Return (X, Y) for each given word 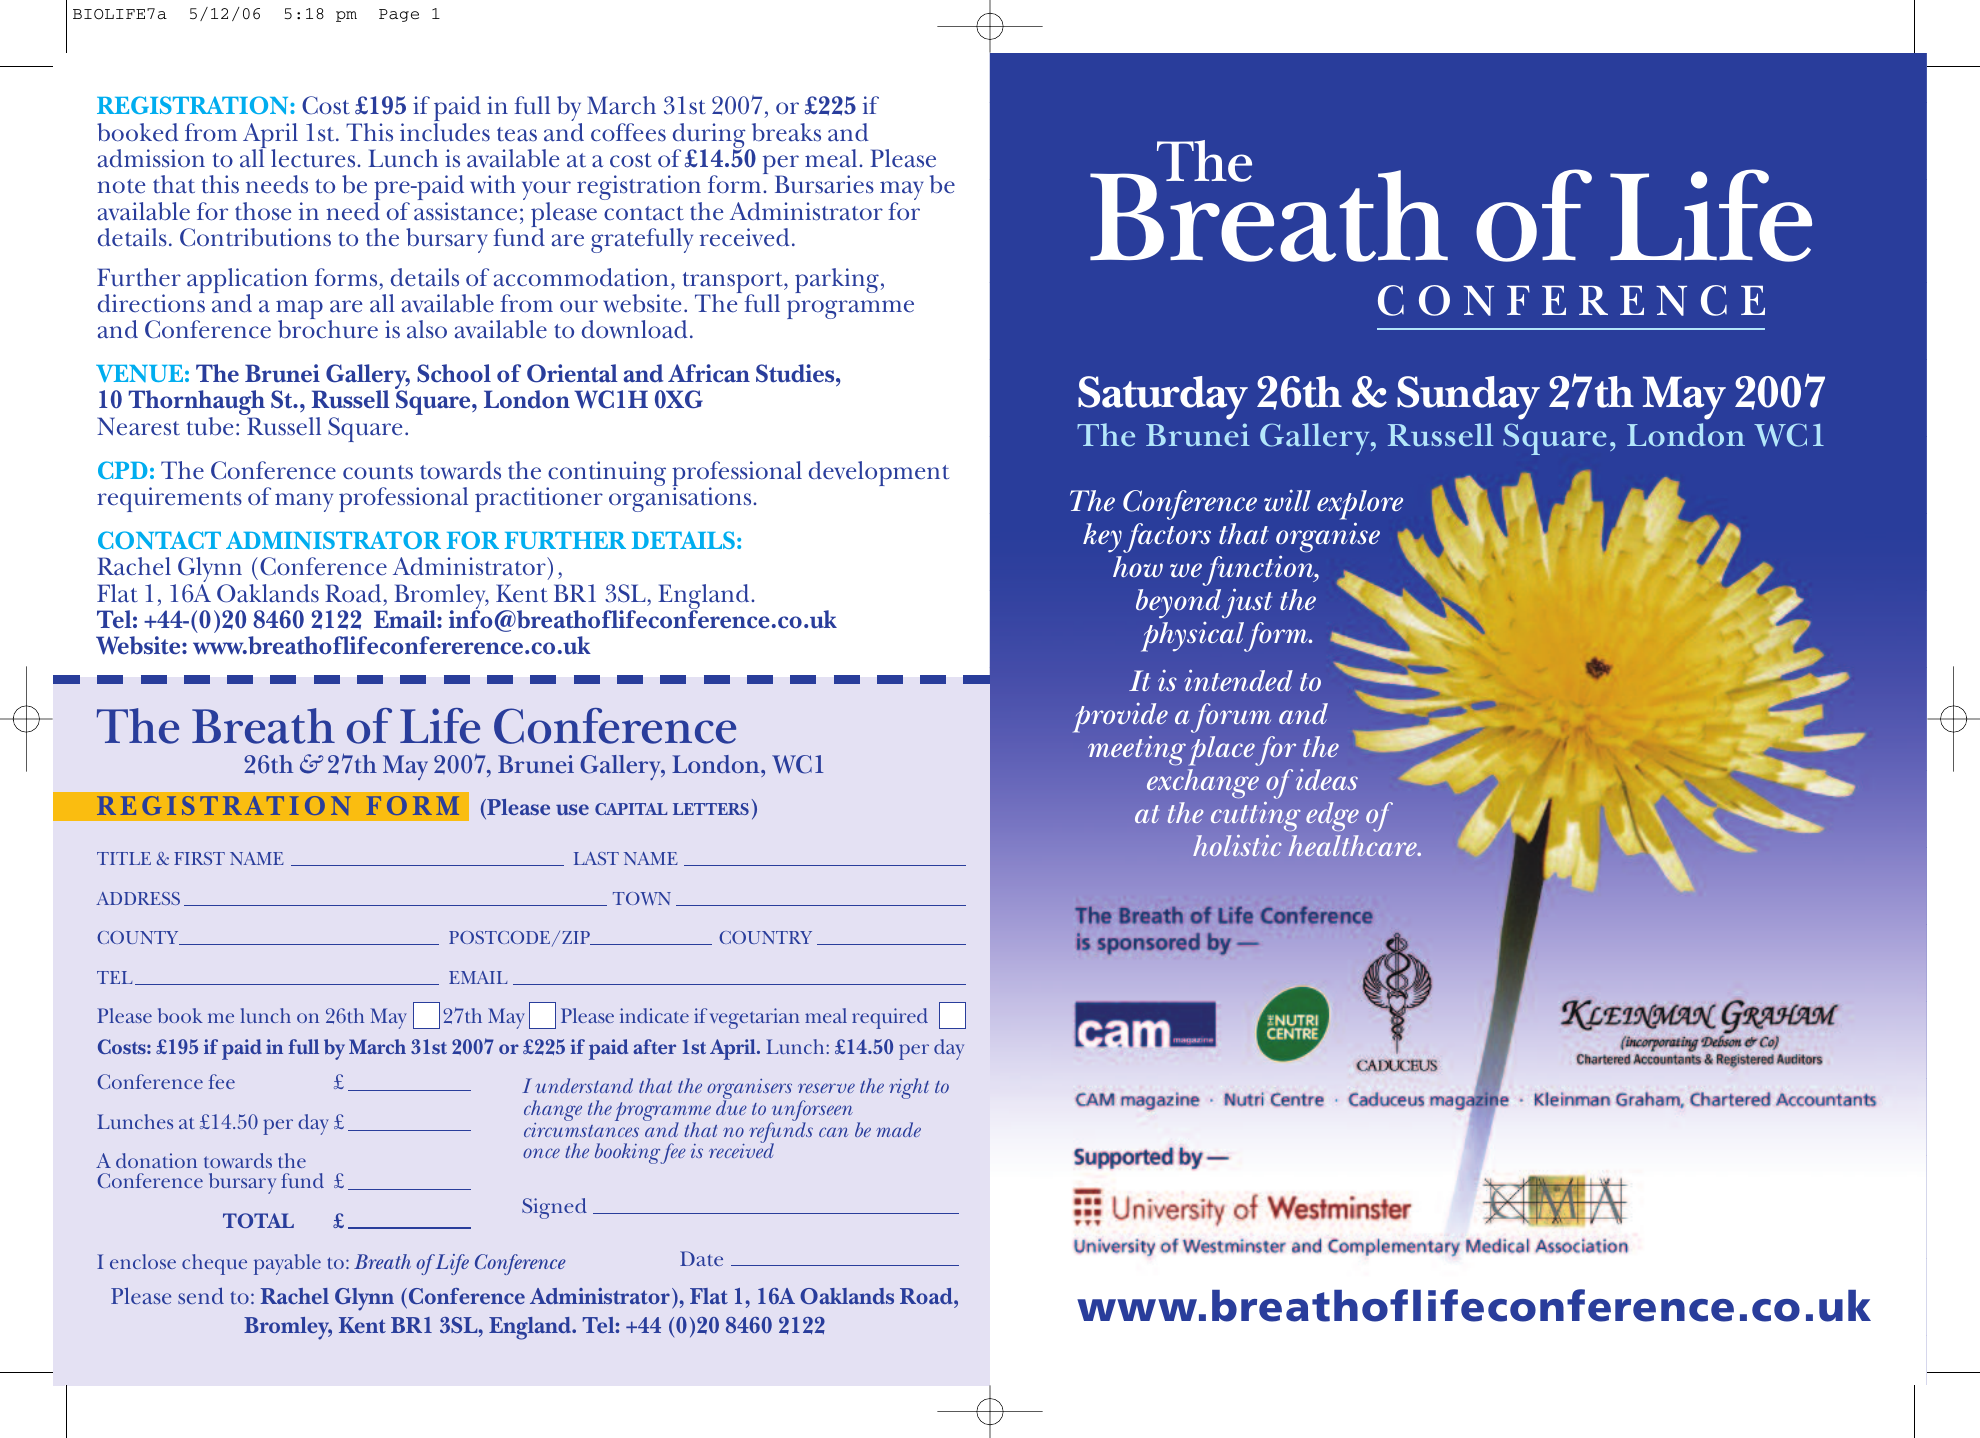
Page (399, 15)
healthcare (1354, 845)
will (1287, 500)
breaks (786, 132)
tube (210, 426)
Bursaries (824, 184)
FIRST (199, 858)
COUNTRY (765, 937)
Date (701, 1258)
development (879, 473)
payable (287, 1264)
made (898, 1129)
